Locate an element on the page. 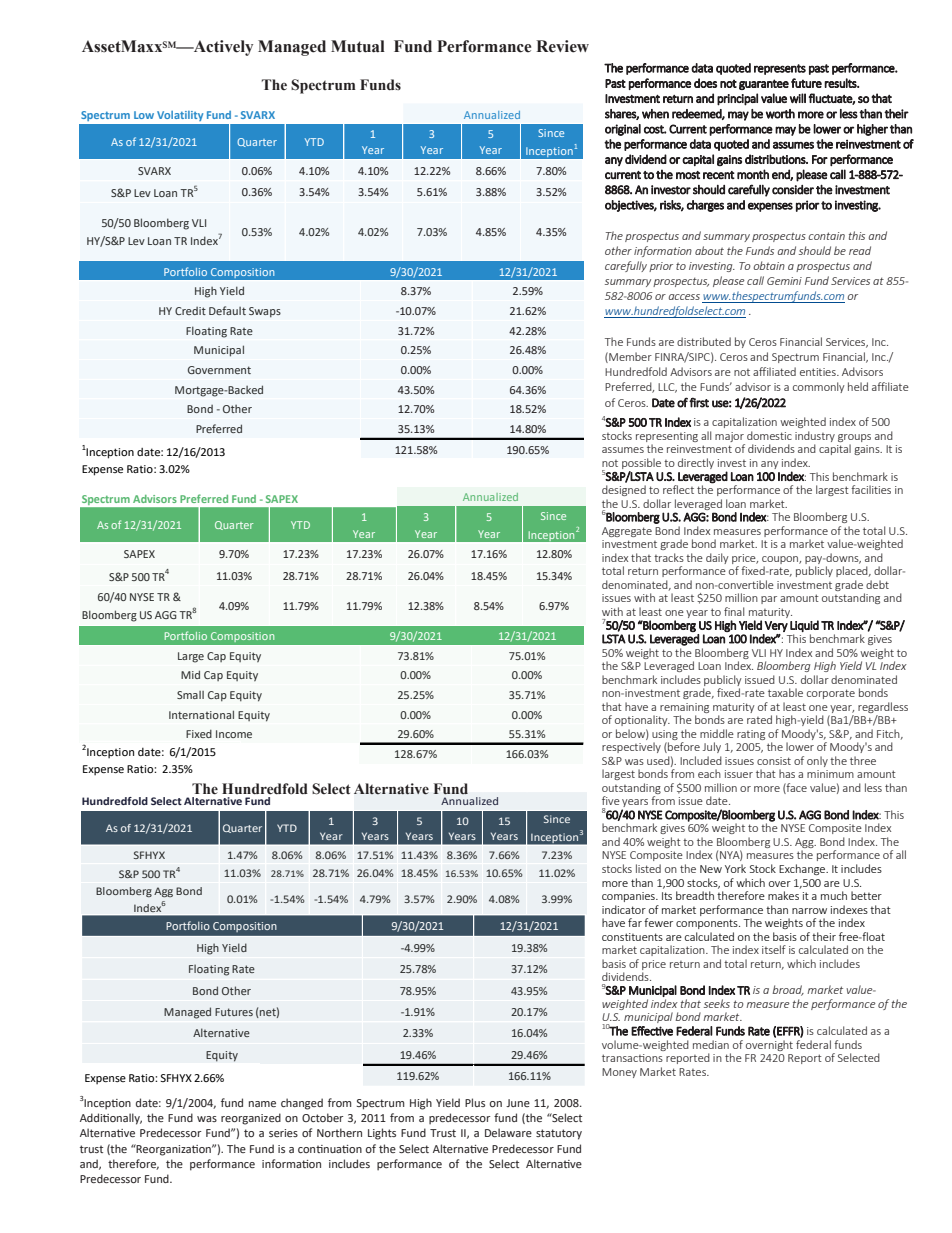 The image size is (952, 1233). Review is located at coordinates (562, 46).
